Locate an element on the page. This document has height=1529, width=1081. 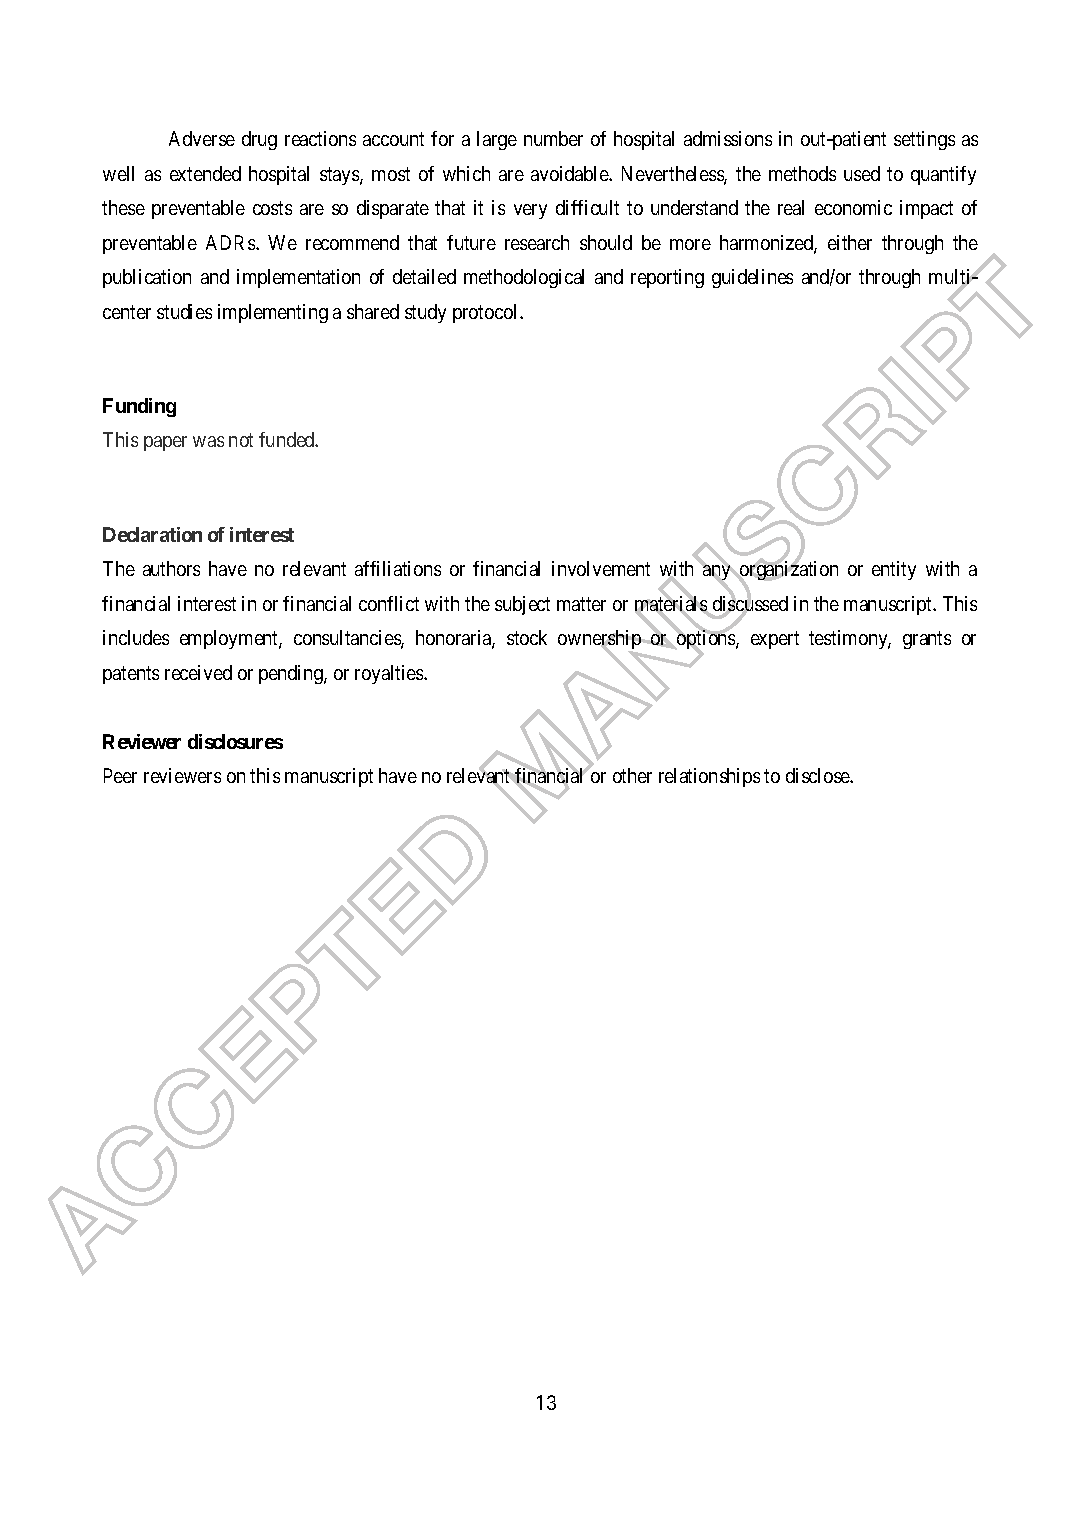
not is located at coordinates (241, 440).
